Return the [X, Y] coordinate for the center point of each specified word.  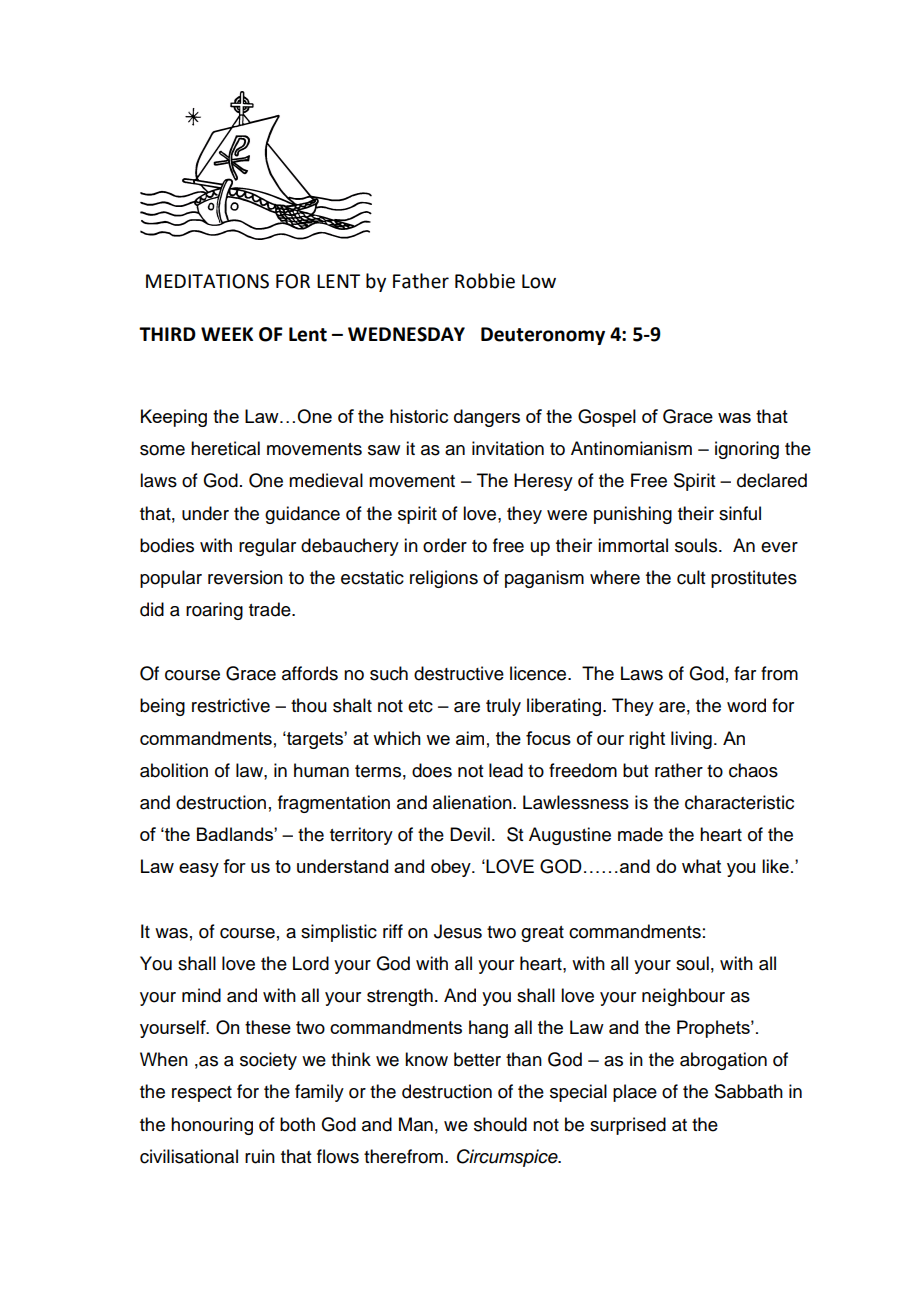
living [691, 740]
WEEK [227, 334]
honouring [212, 1126]
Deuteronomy [543, 336]
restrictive [231, 705]
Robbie [485, 281]
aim [470, 738]
